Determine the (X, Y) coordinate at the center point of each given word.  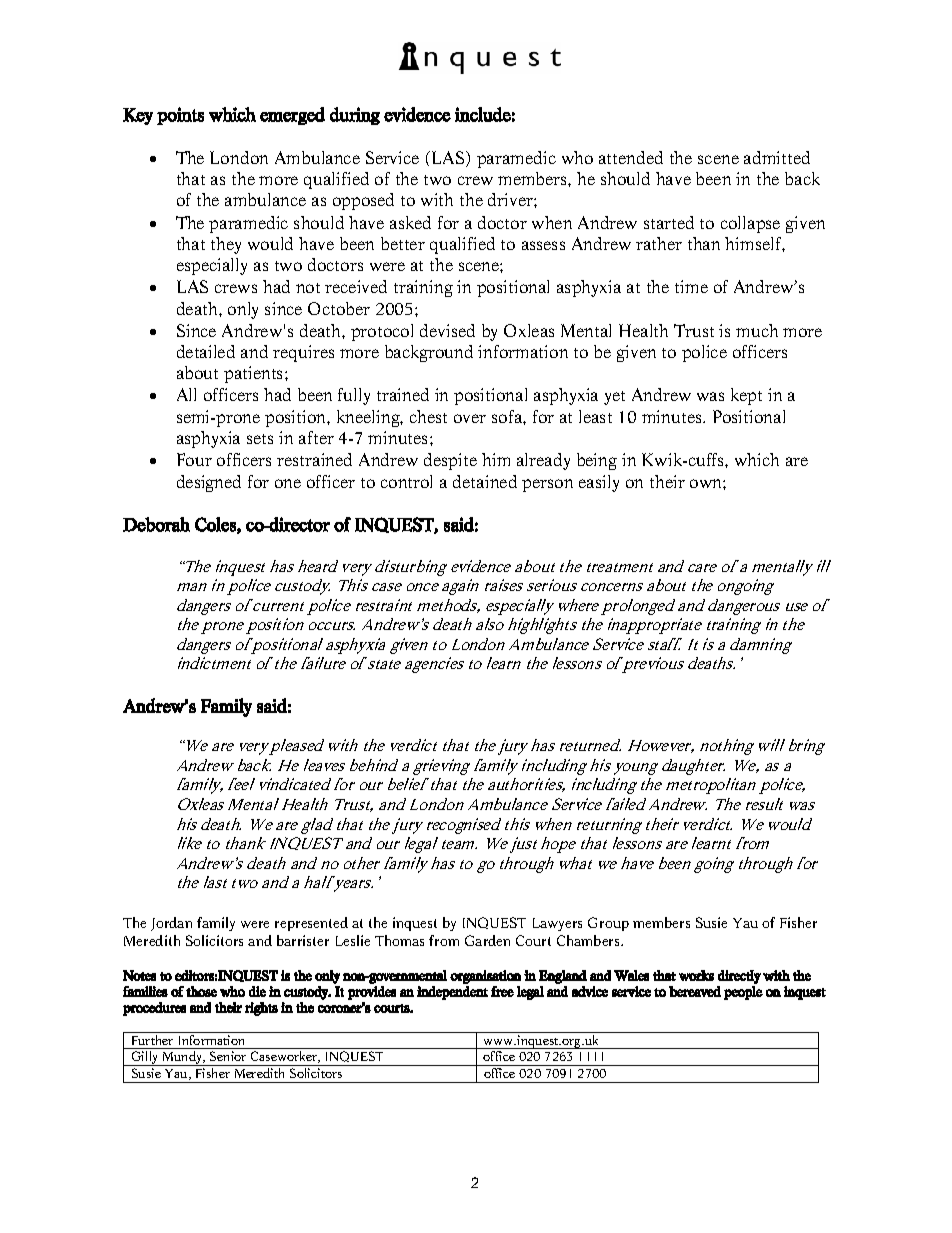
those (201, 991)
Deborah (156, 524)
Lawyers (557, 924)
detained (485, 481)
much (757, 330)
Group (608, 924)
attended (631, 157)
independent (452, 993)
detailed (206, 351)
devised (447, 330)
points (180, 116)
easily (599, 483)
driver (511, 199)
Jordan (171, 924)
